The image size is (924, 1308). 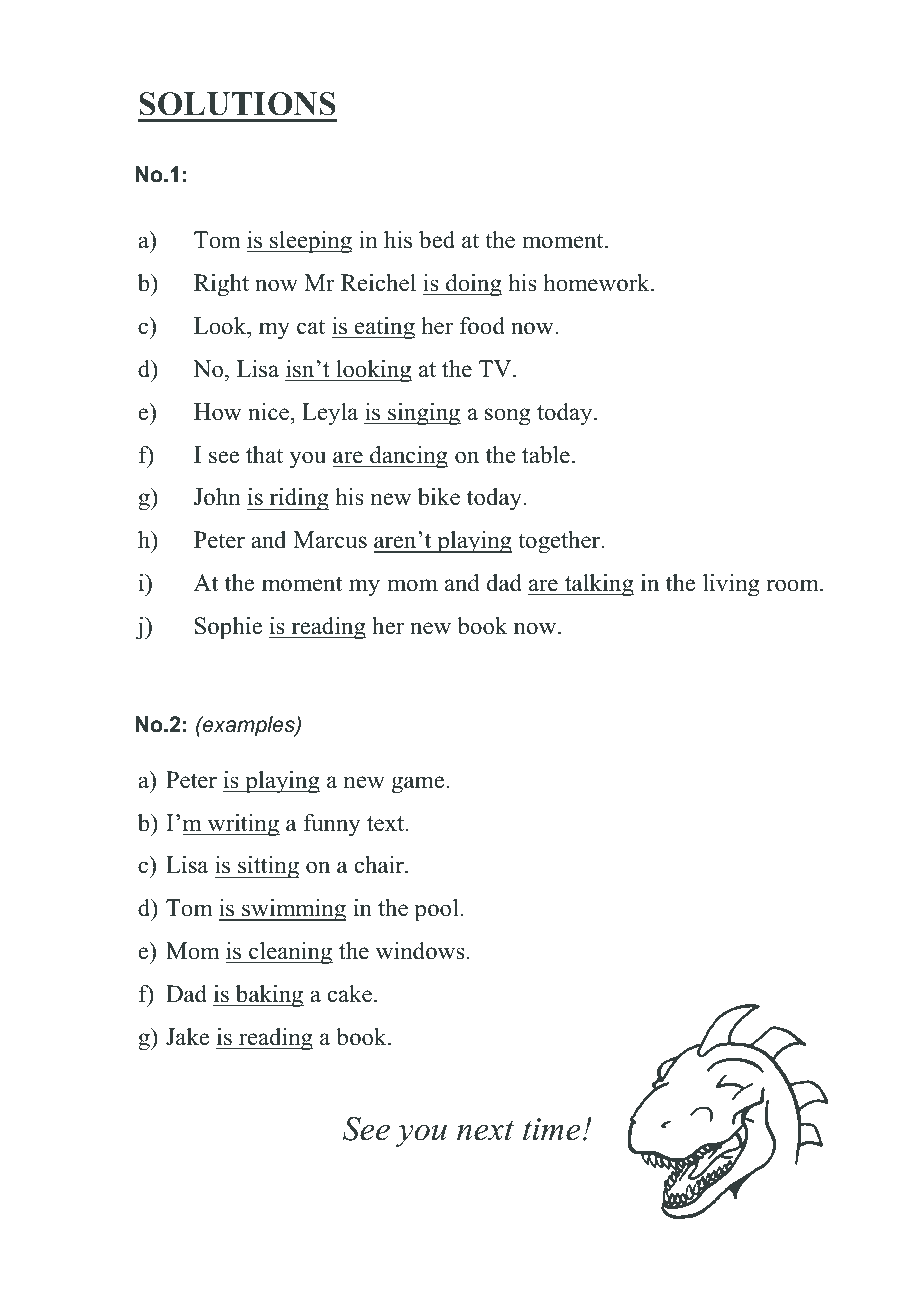 I want to click on table, so click(x=546, y=455).
